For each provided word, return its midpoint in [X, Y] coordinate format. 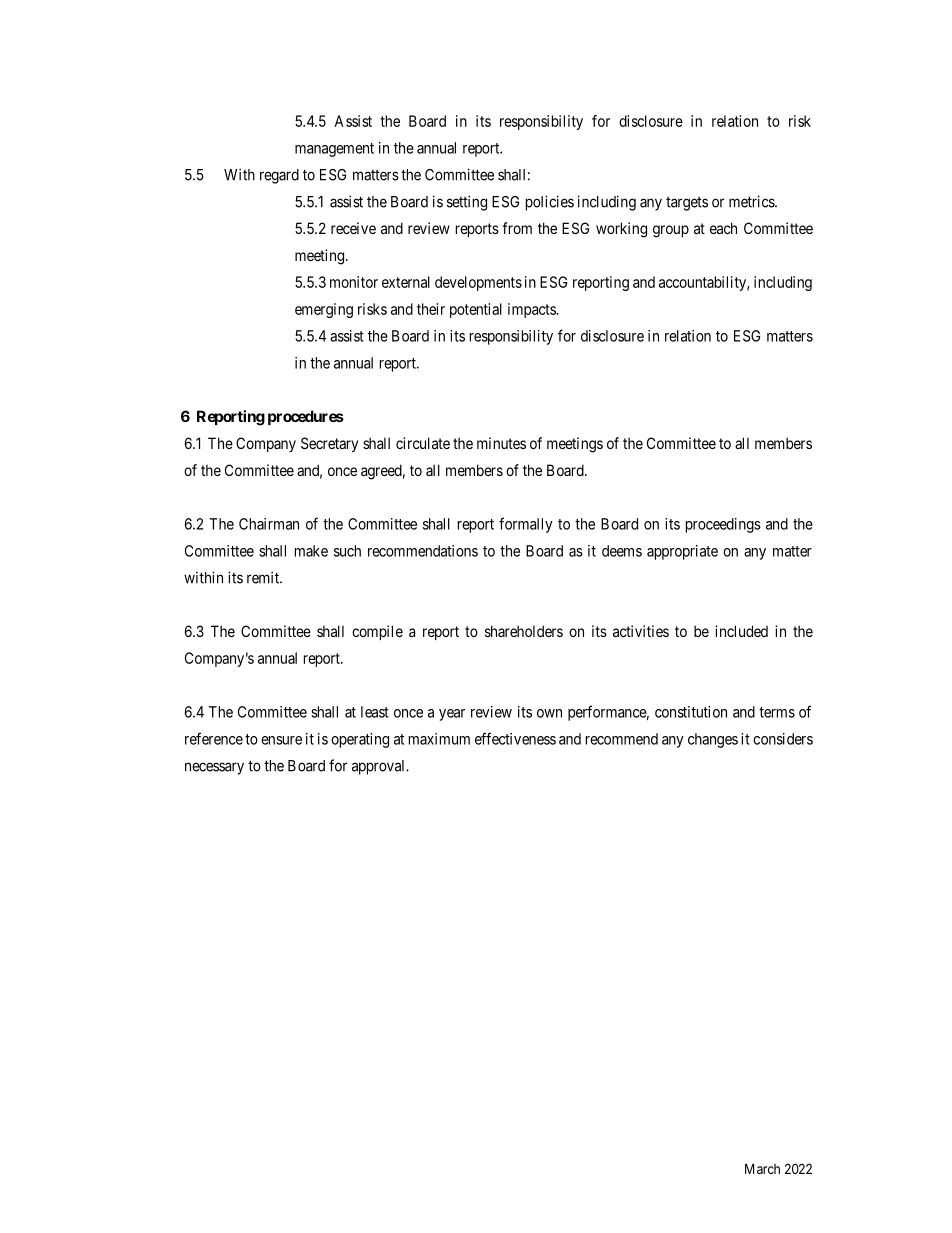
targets [687, 204]
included [741, 631]
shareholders [524, 631]
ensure [281, 740]
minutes [501, 443]
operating [360, 740]
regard [279, 176]
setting [467, 203]
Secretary [329, 444]
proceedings [723, 525]
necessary [214, 768]
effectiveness [515, 738]
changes [713, 740]
